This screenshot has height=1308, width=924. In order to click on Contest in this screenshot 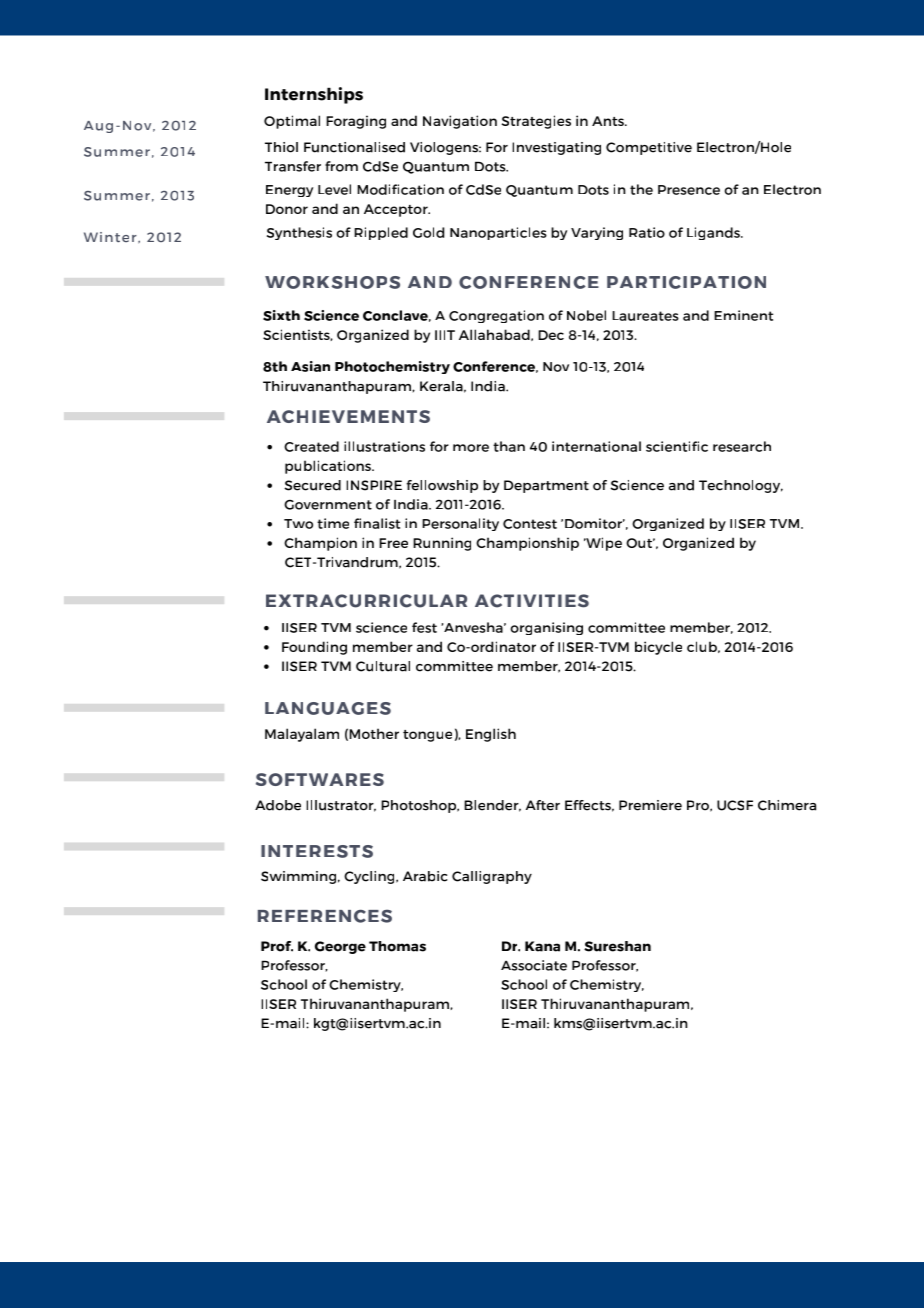, I will do `click(530, 524)`.
